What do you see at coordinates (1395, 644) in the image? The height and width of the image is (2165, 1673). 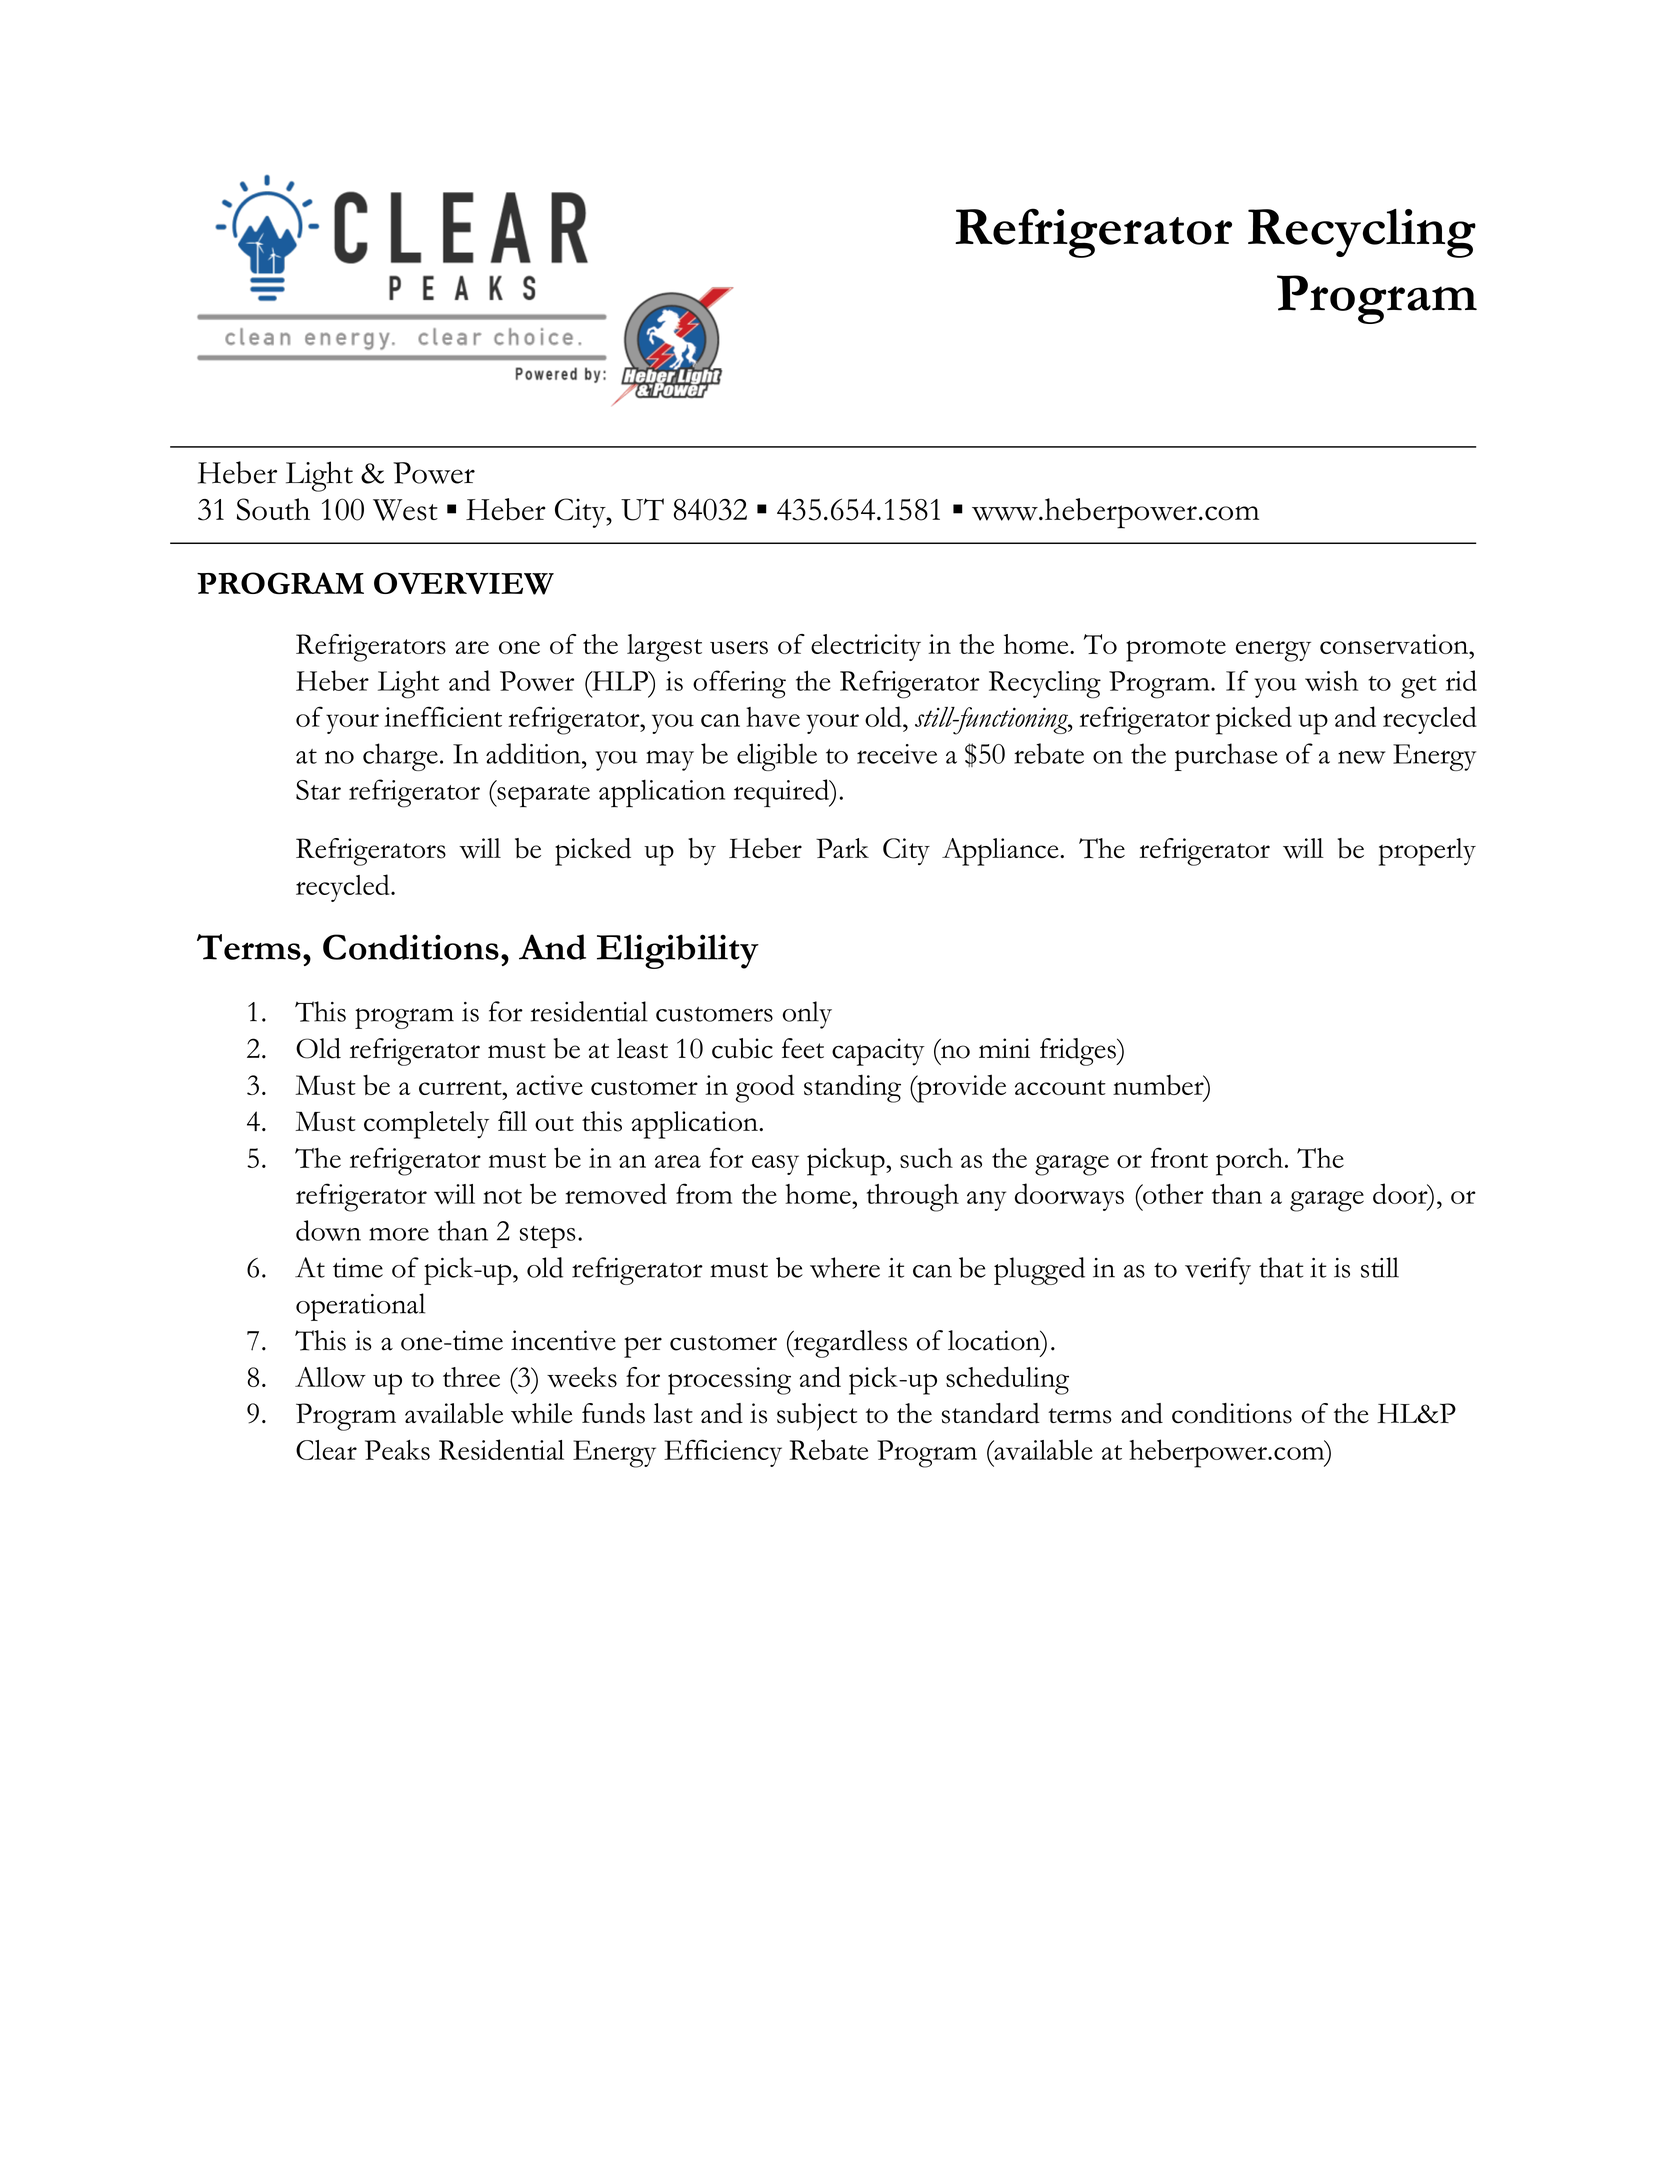 I see `conservation` at bounding box center [1395, 644].
